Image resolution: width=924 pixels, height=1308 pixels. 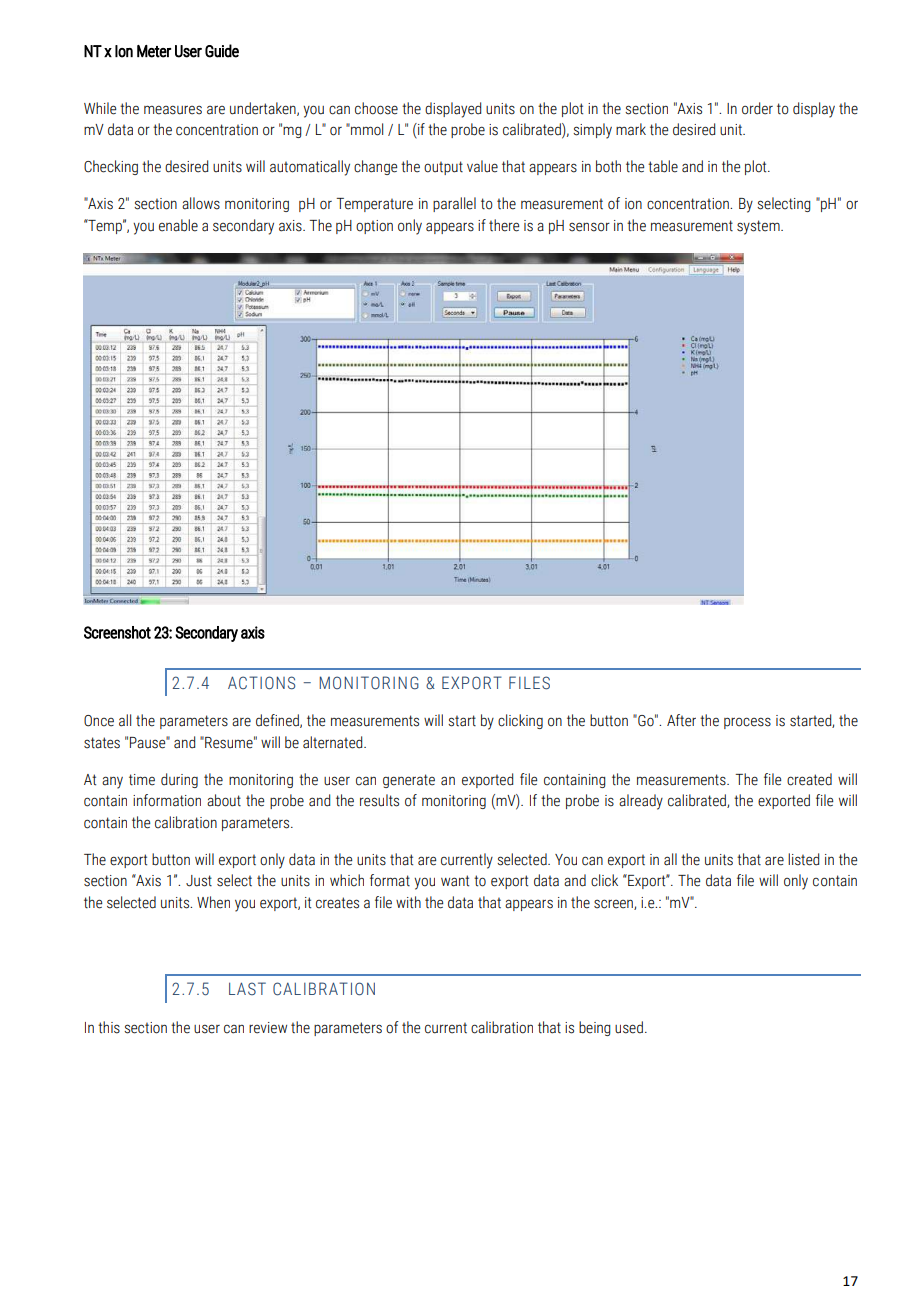 What do you see at coordinates (261, 683) in the screenshot?
I see `ACTIONS` at bounding box center [261, 683].
